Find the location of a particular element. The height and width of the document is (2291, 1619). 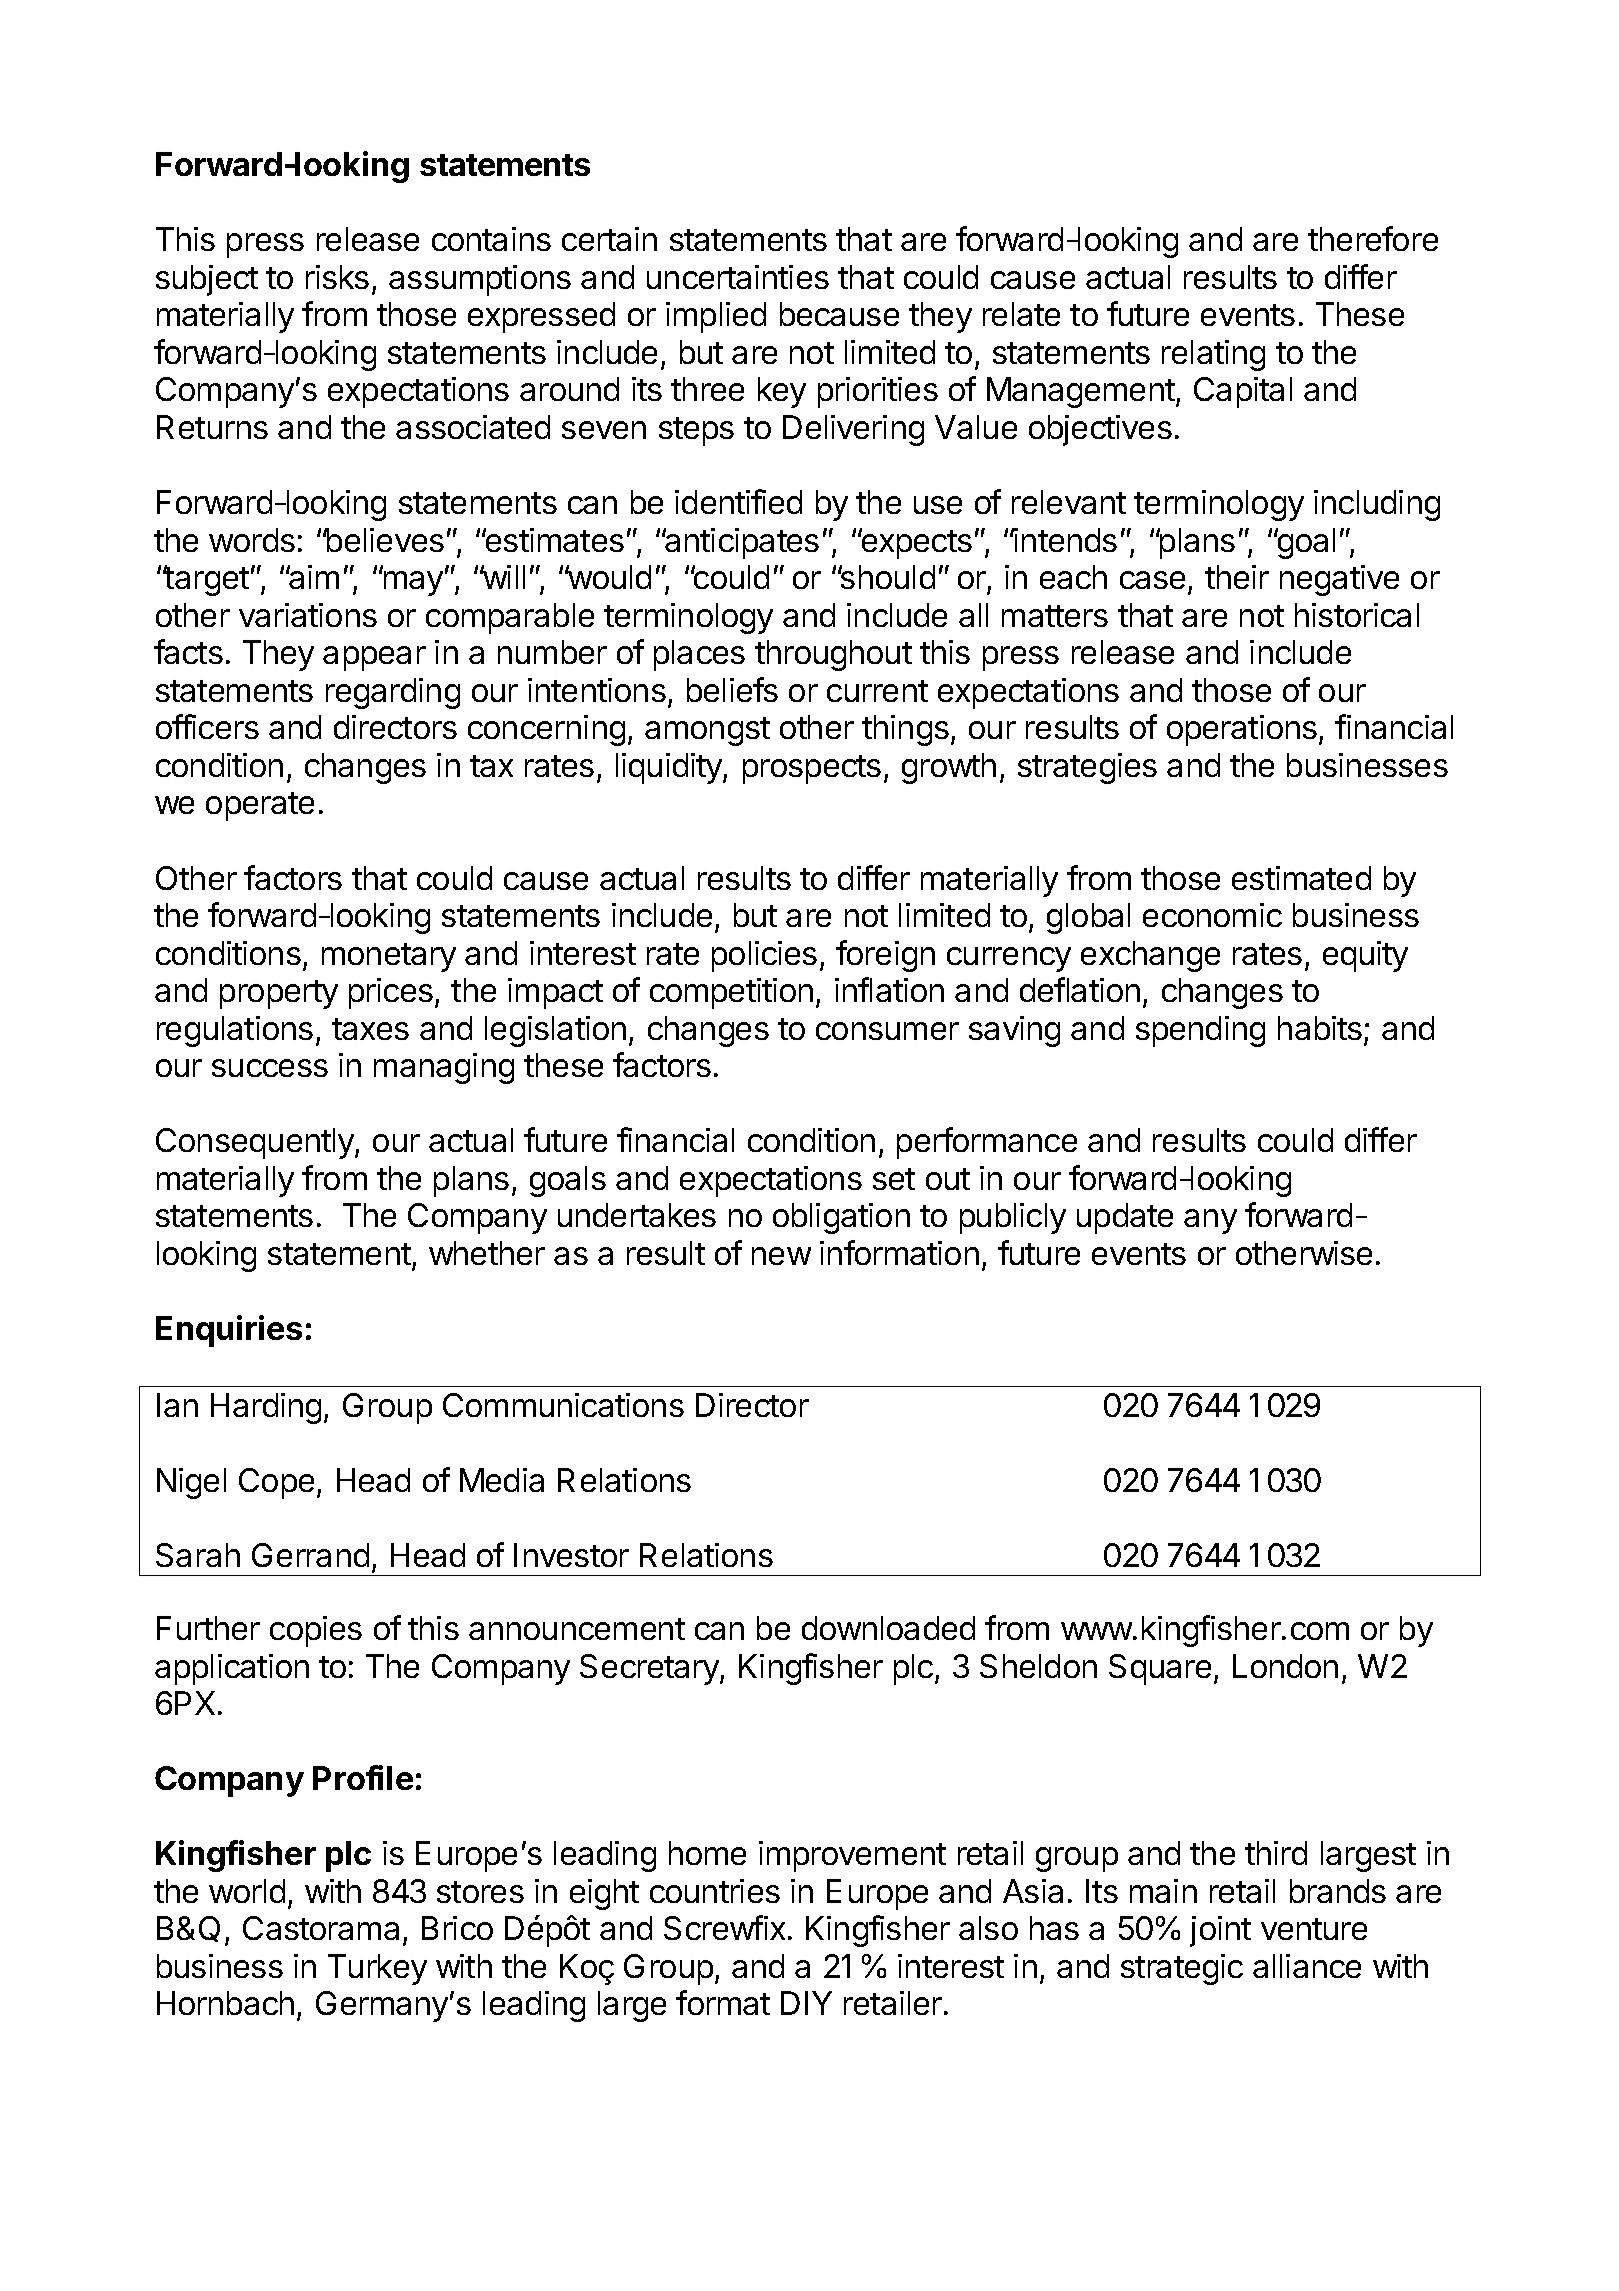

Consequently is located at coordinates (256, 1143).
